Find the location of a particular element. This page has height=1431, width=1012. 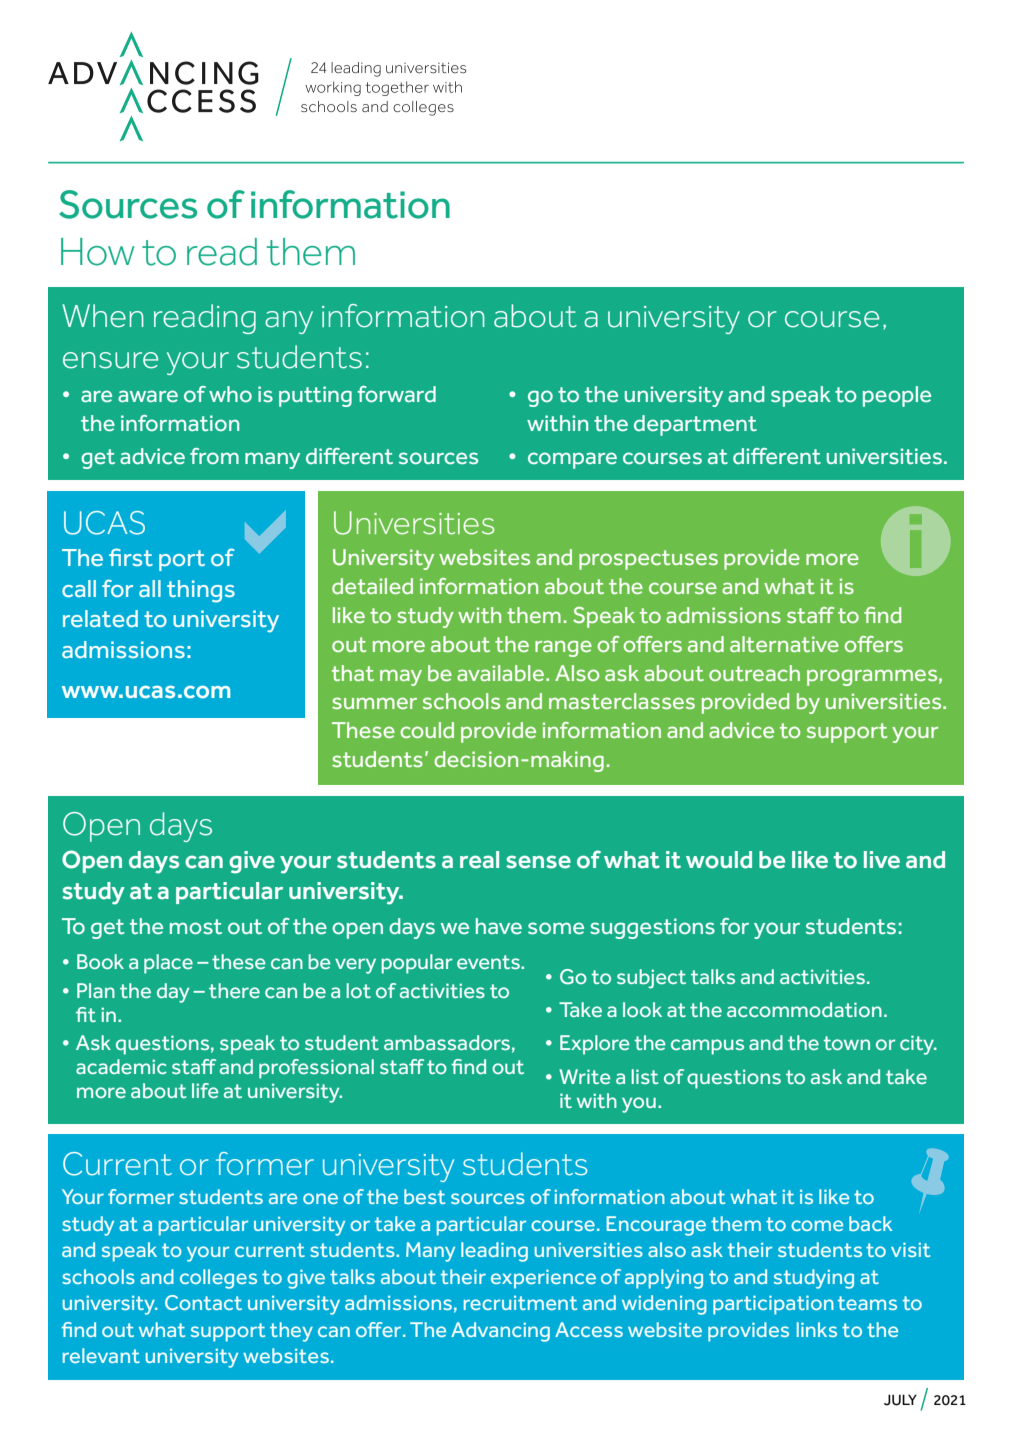

live is located at coordinates (882, 860).
